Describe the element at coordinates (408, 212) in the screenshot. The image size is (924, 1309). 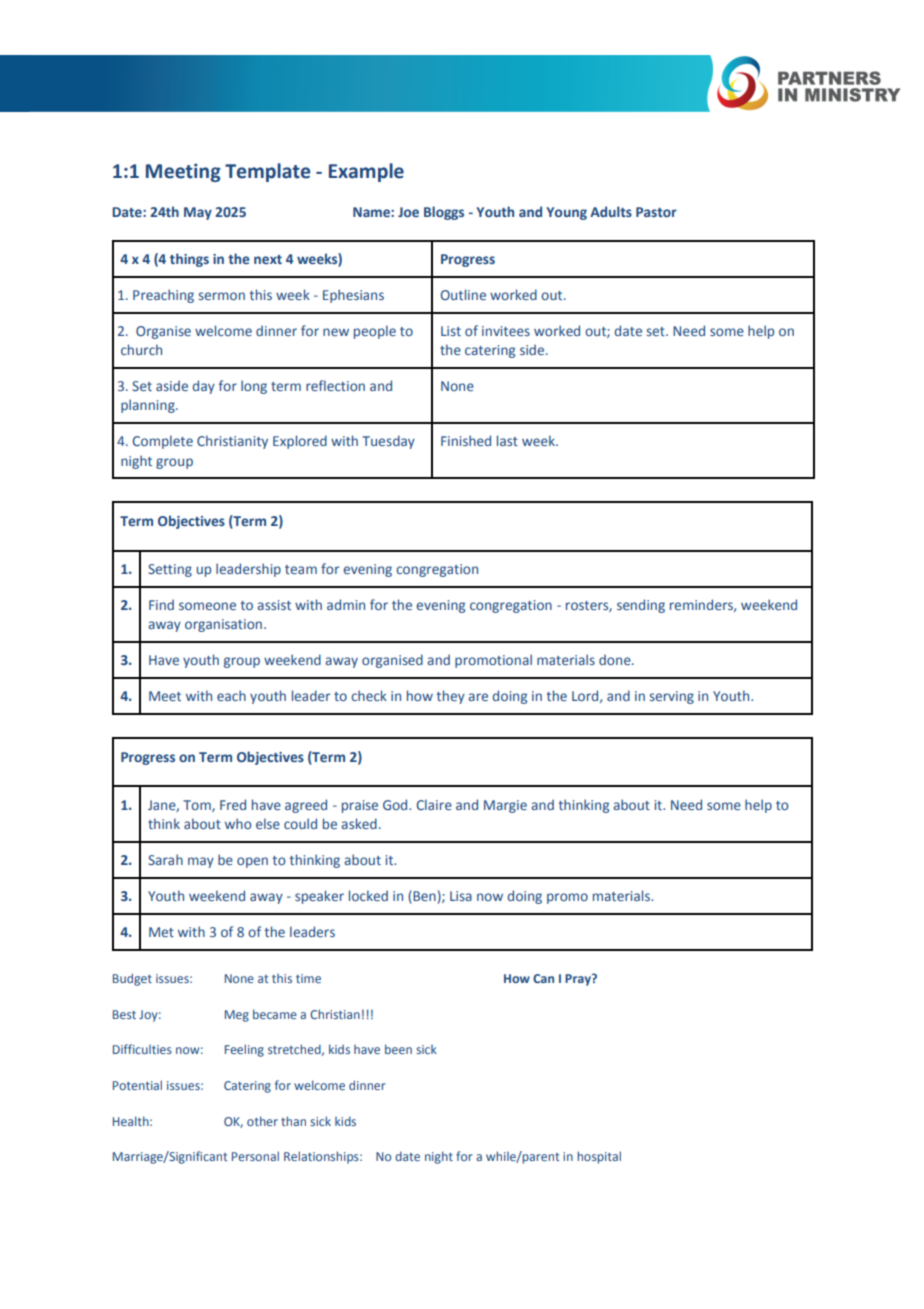
I see `Joe` at that location.
